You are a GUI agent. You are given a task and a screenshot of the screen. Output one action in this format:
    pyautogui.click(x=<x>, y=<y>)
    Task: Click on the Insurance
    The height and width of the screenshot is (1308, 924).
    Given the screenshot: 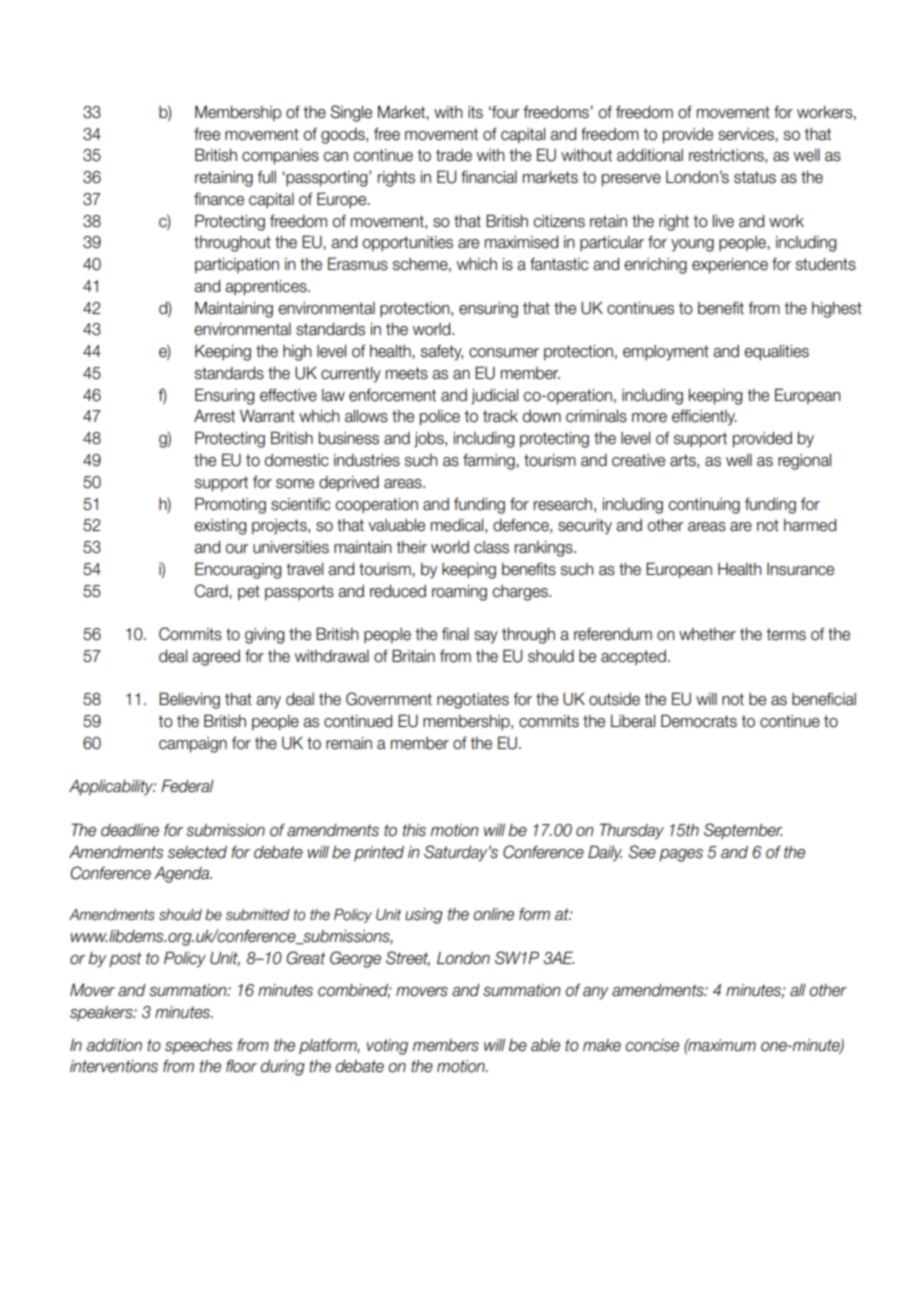 What is the action you would take?
    pyautogui.click(x=800, y=569)
